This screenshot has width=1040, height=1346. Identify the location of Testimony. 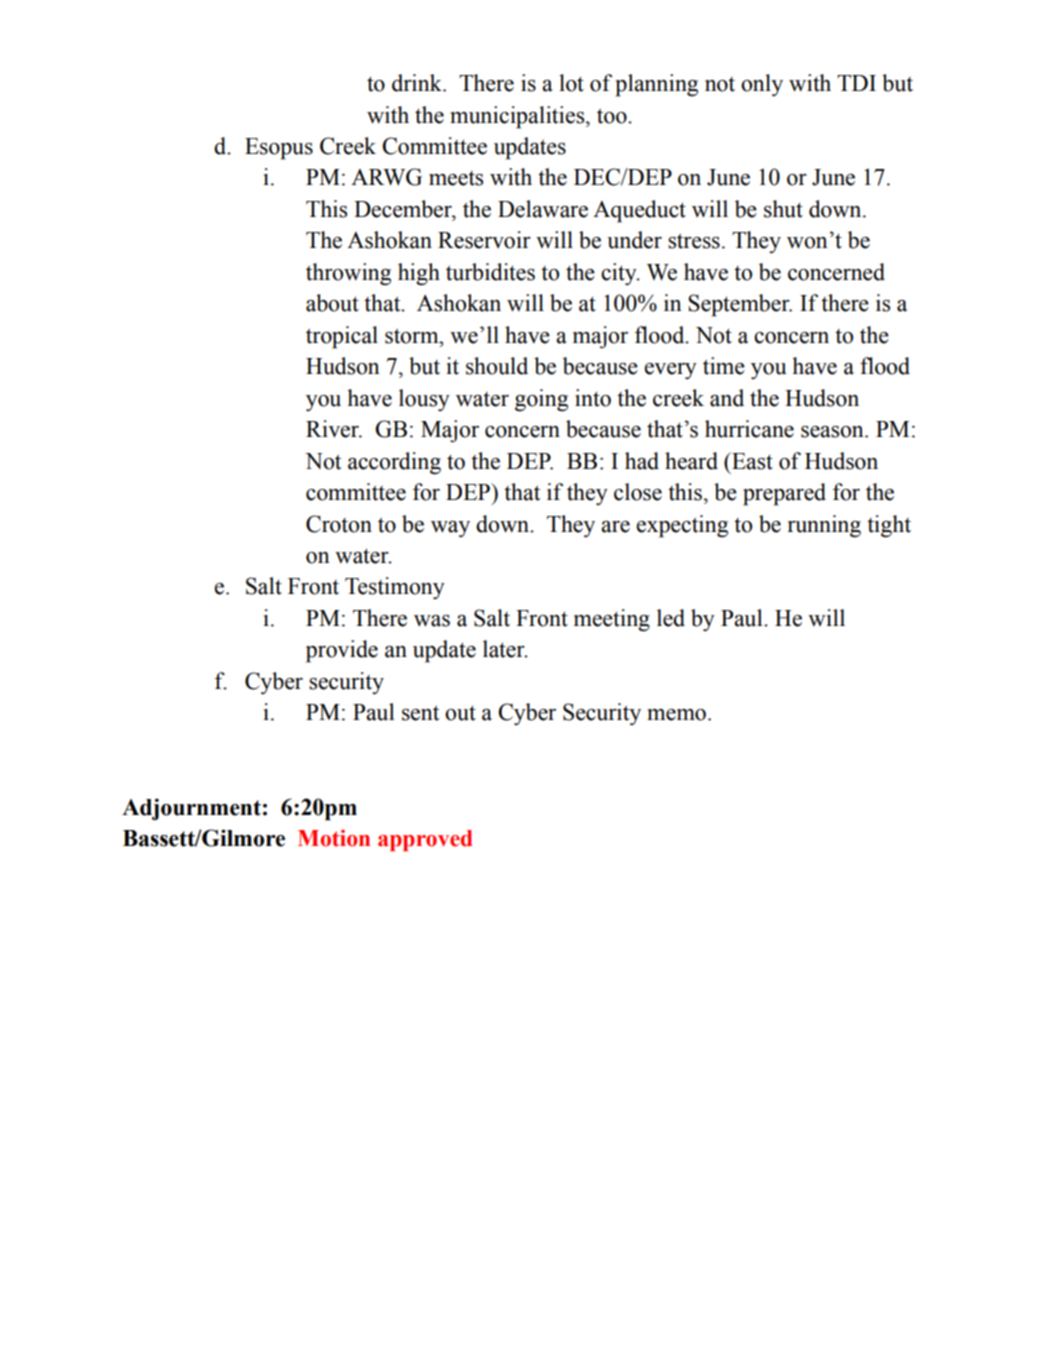
(395, 588).
